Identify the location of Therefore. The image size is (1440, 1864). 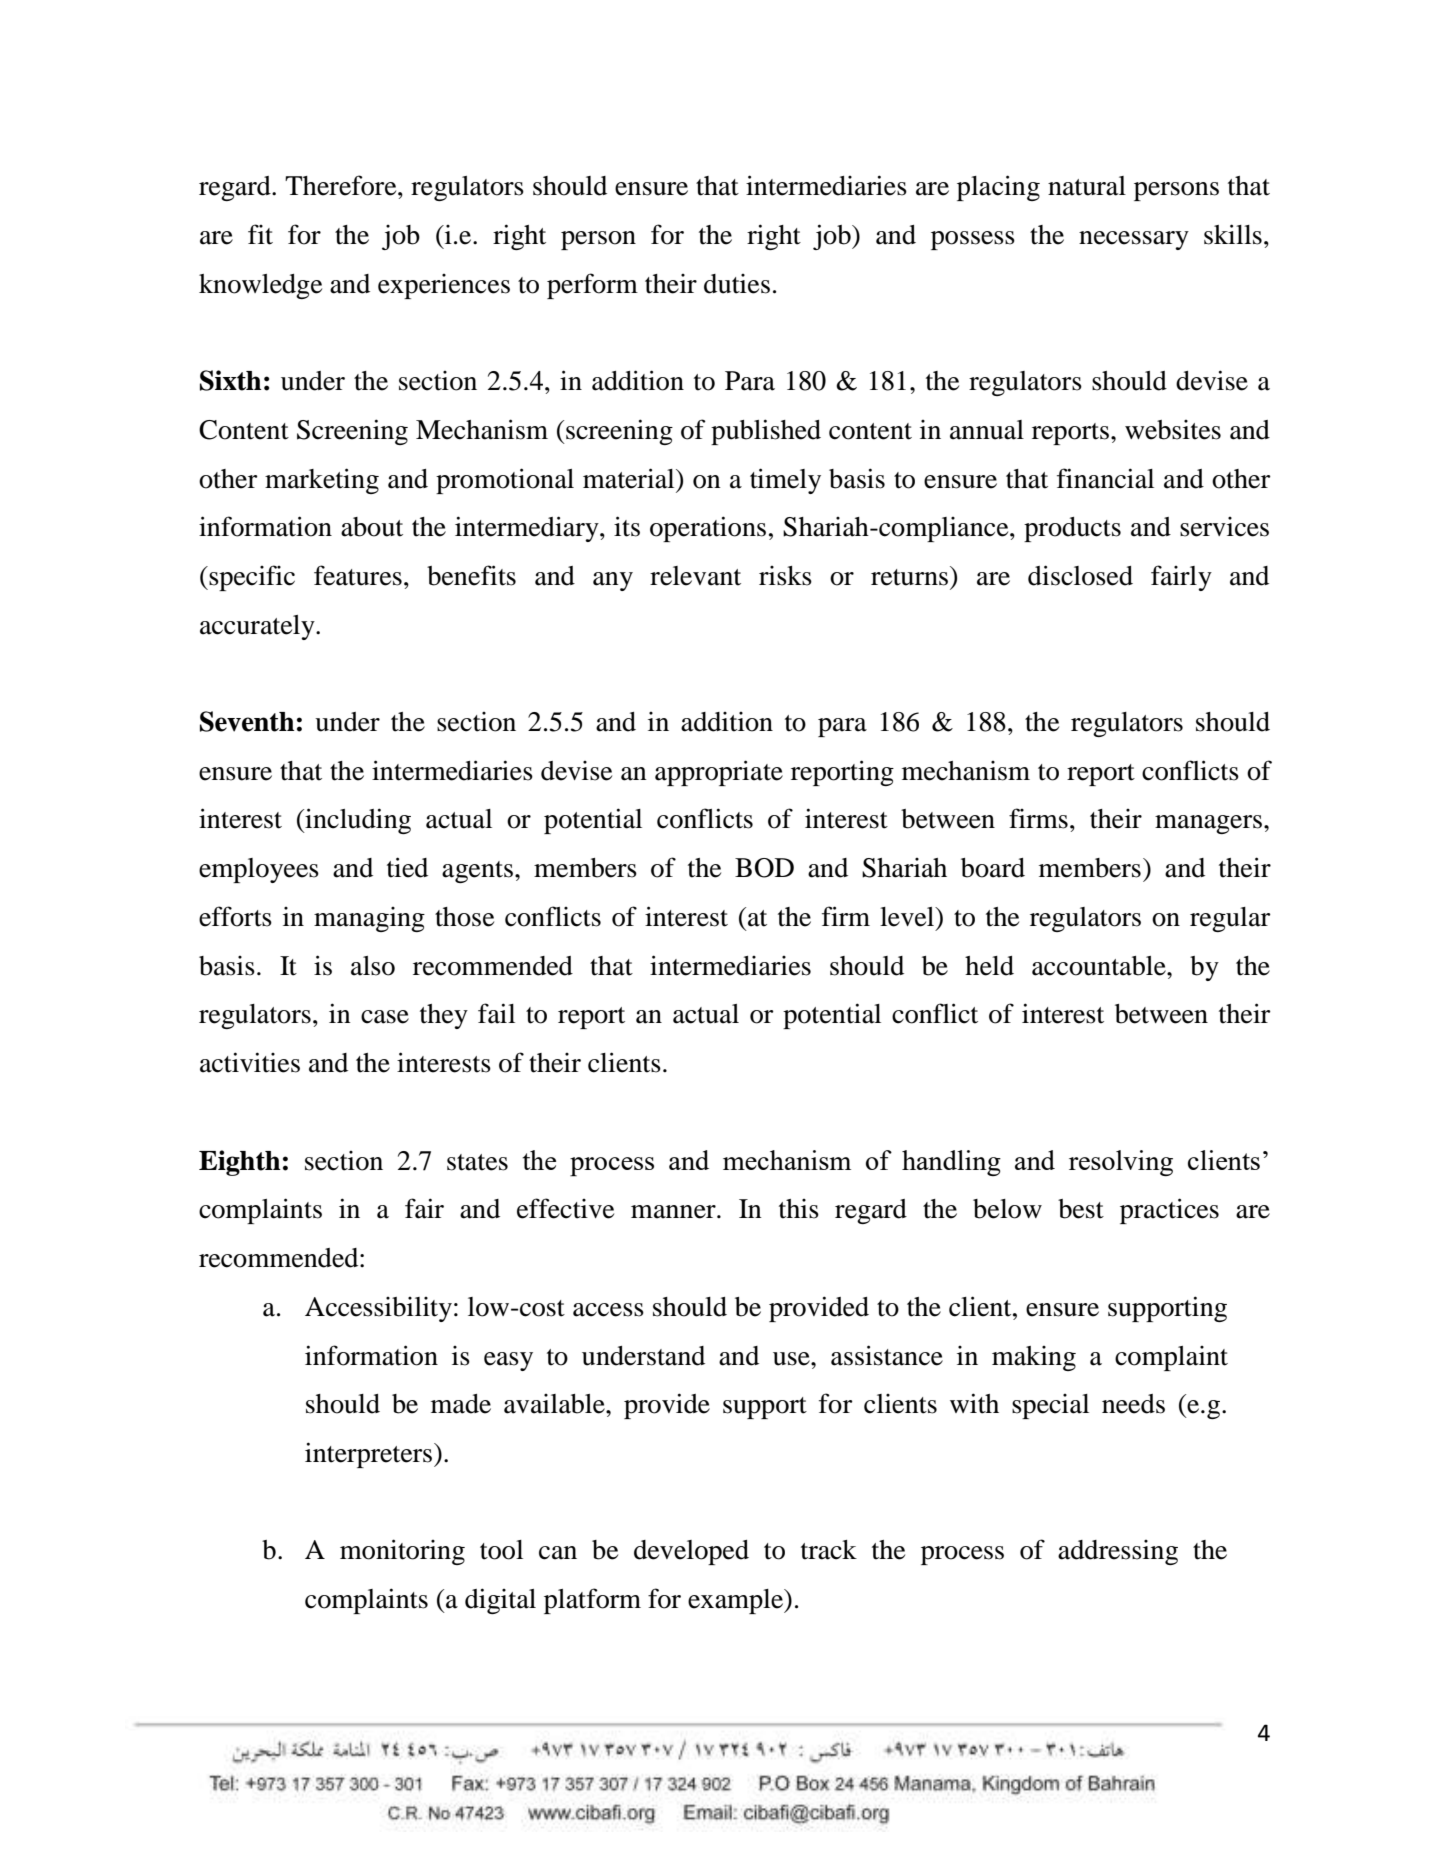
(342, 185).
